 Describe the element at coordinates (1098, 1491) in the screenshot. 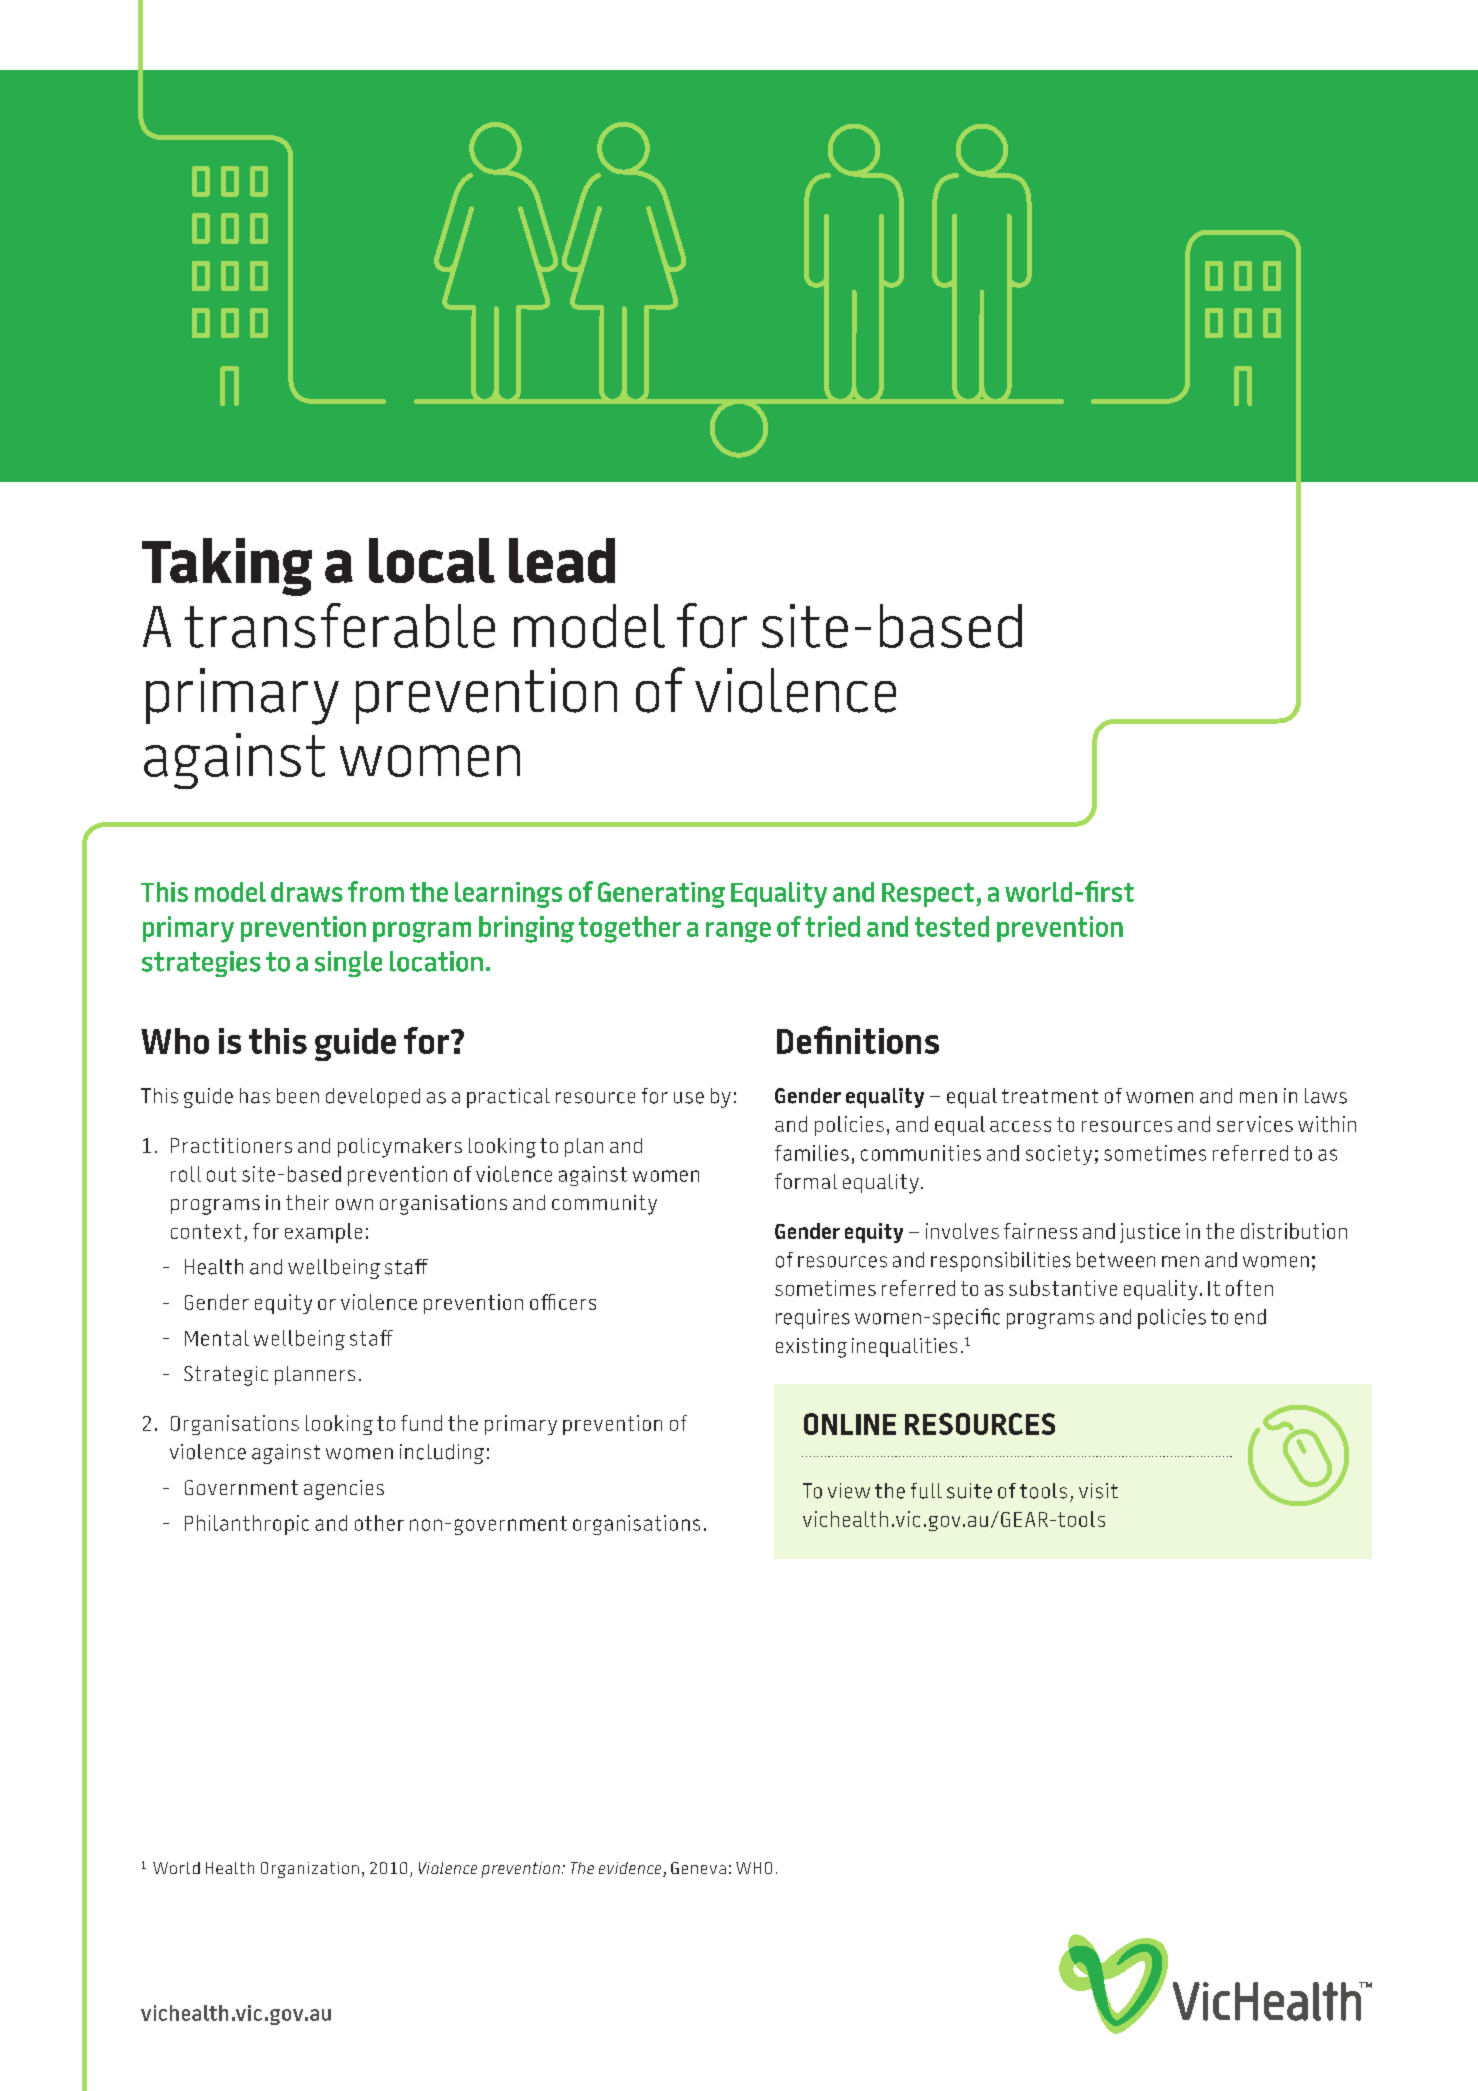

I see `visit` at that location.
